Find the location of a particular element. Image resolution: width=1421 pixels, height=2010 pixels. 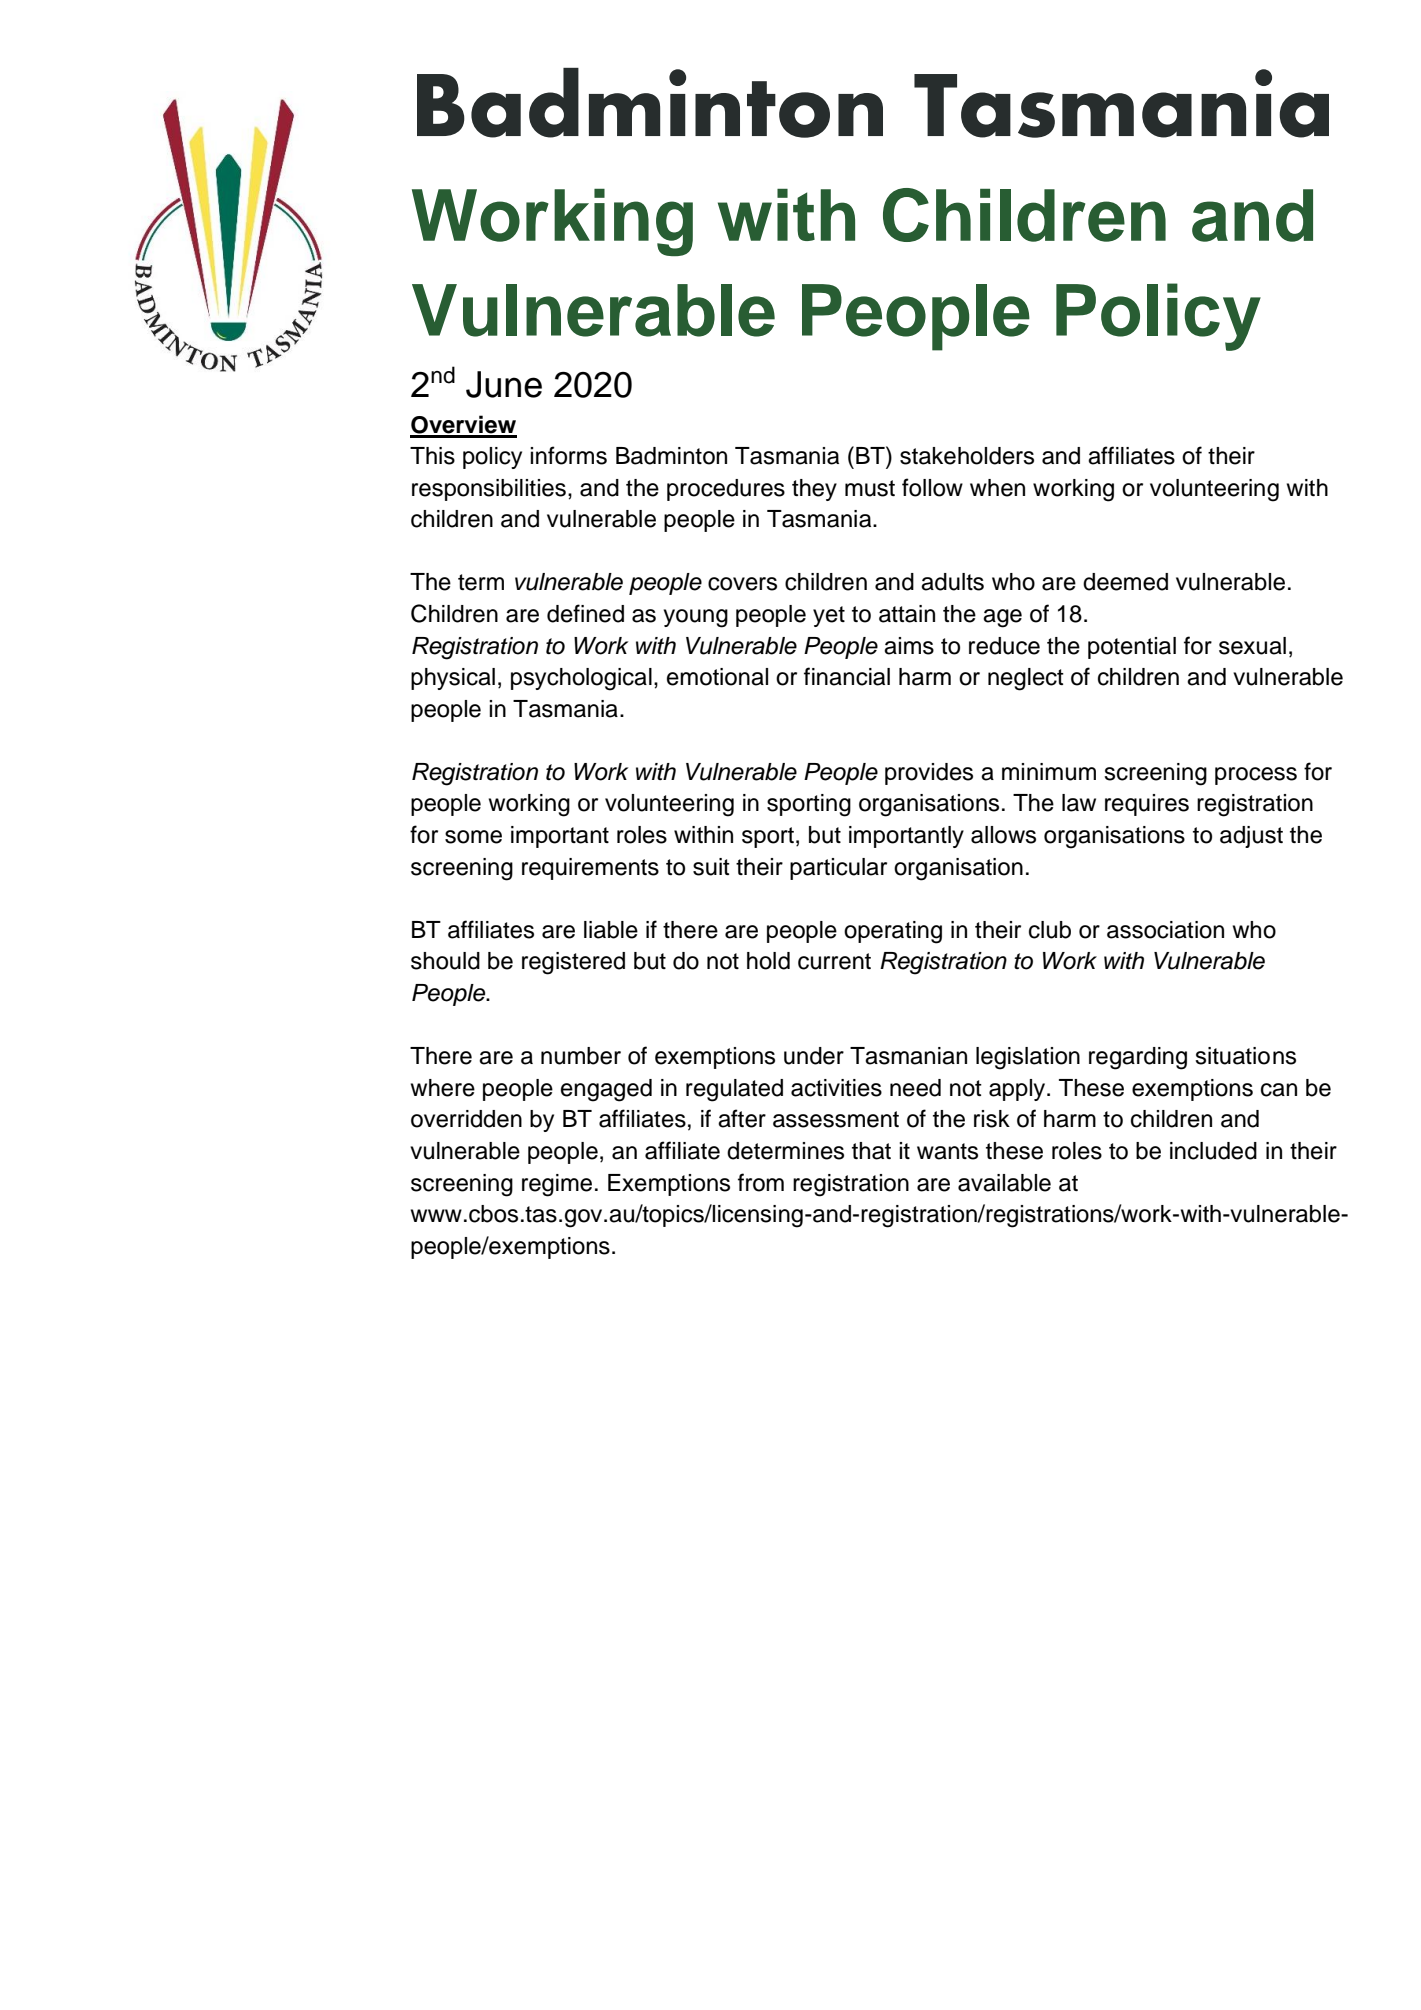

some is located at coordinates (473, 837).
